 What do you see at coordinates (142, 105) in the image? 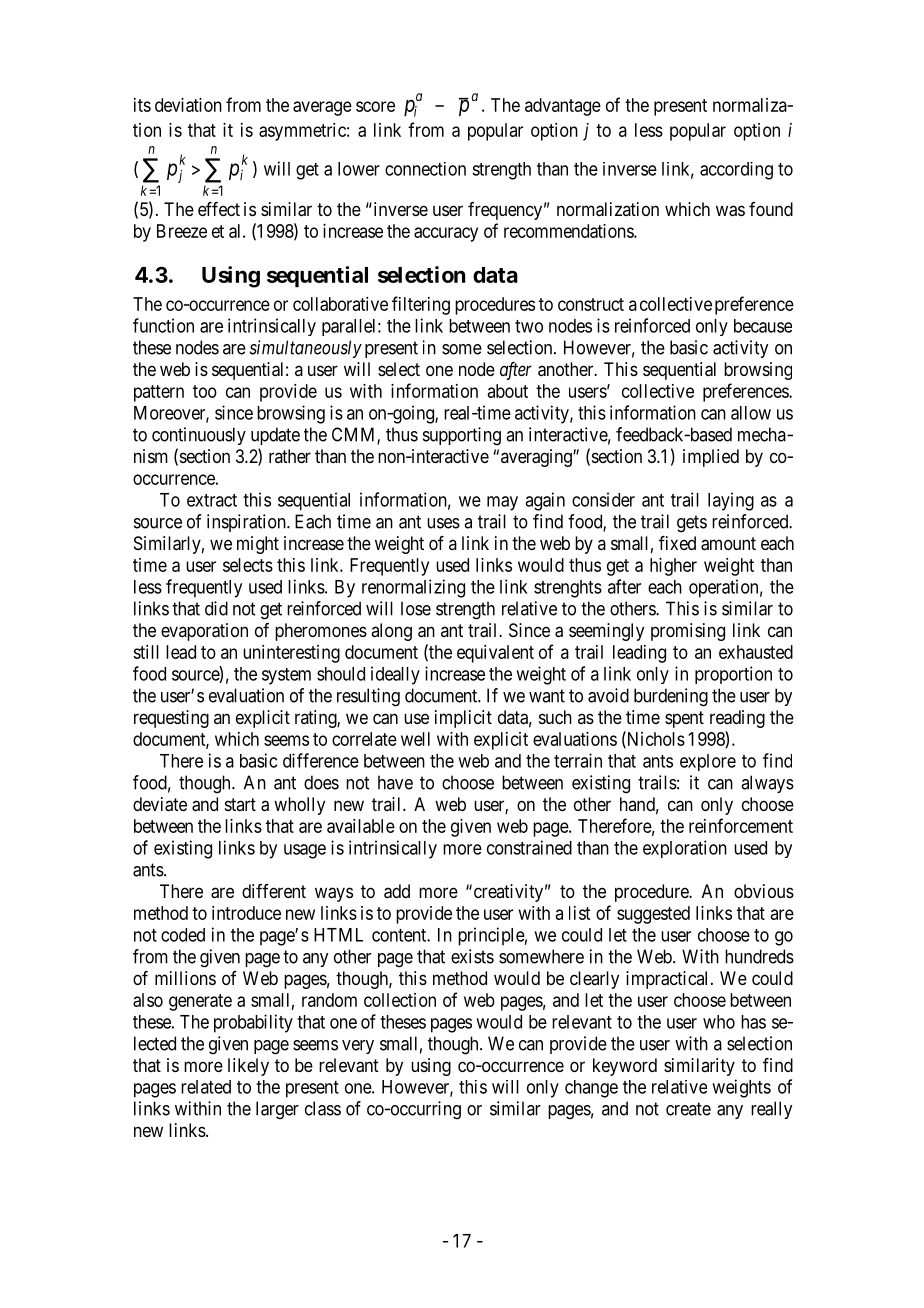
I see `its` at bounding box center [142, 105].
